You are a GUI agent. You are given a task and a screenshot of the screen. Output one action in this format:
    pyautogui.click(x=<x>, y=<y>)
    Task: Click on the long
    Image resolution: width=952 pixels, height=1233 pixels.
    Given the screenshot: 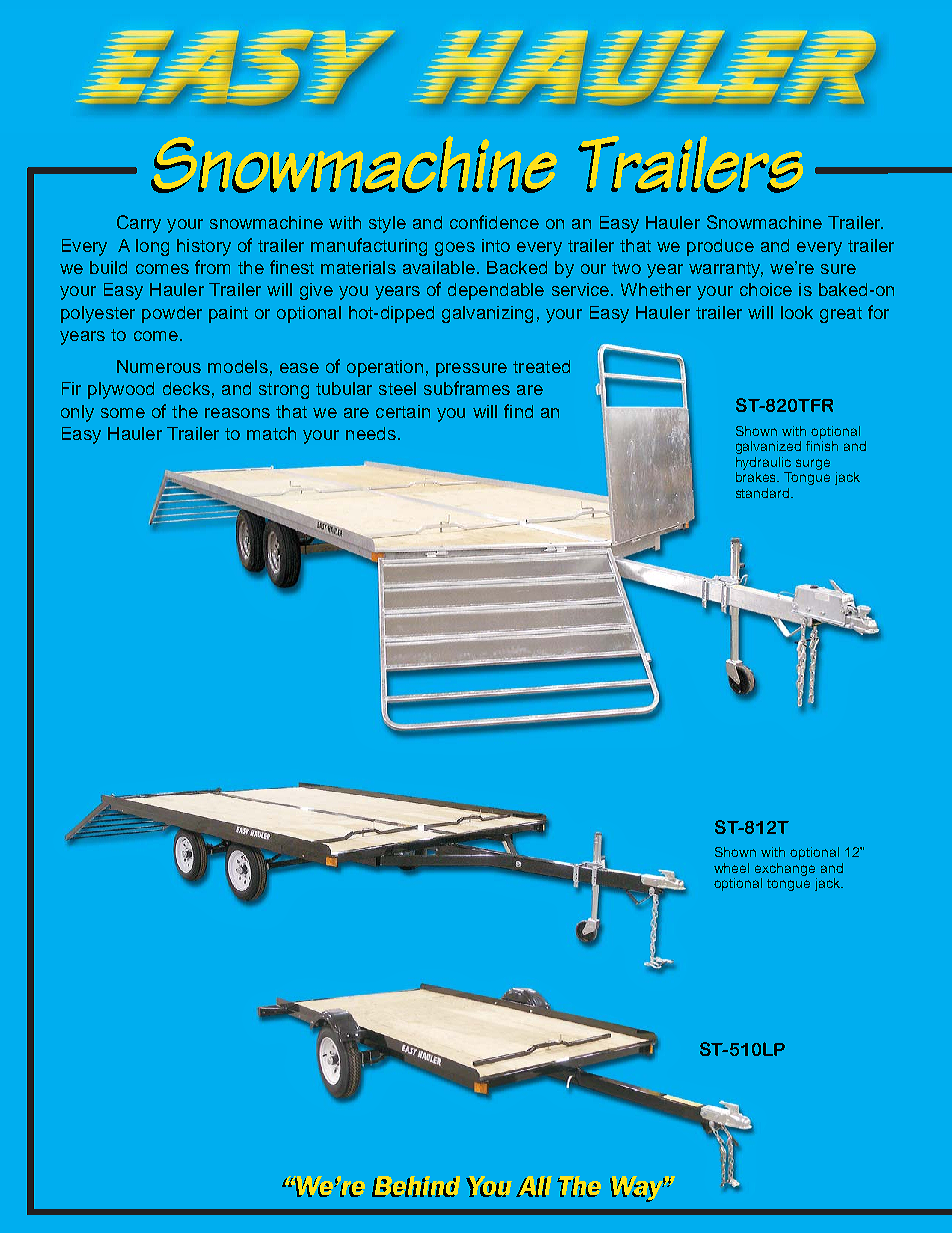 What is the action you would take?
    pyautogui.click(x=152, y=247)
